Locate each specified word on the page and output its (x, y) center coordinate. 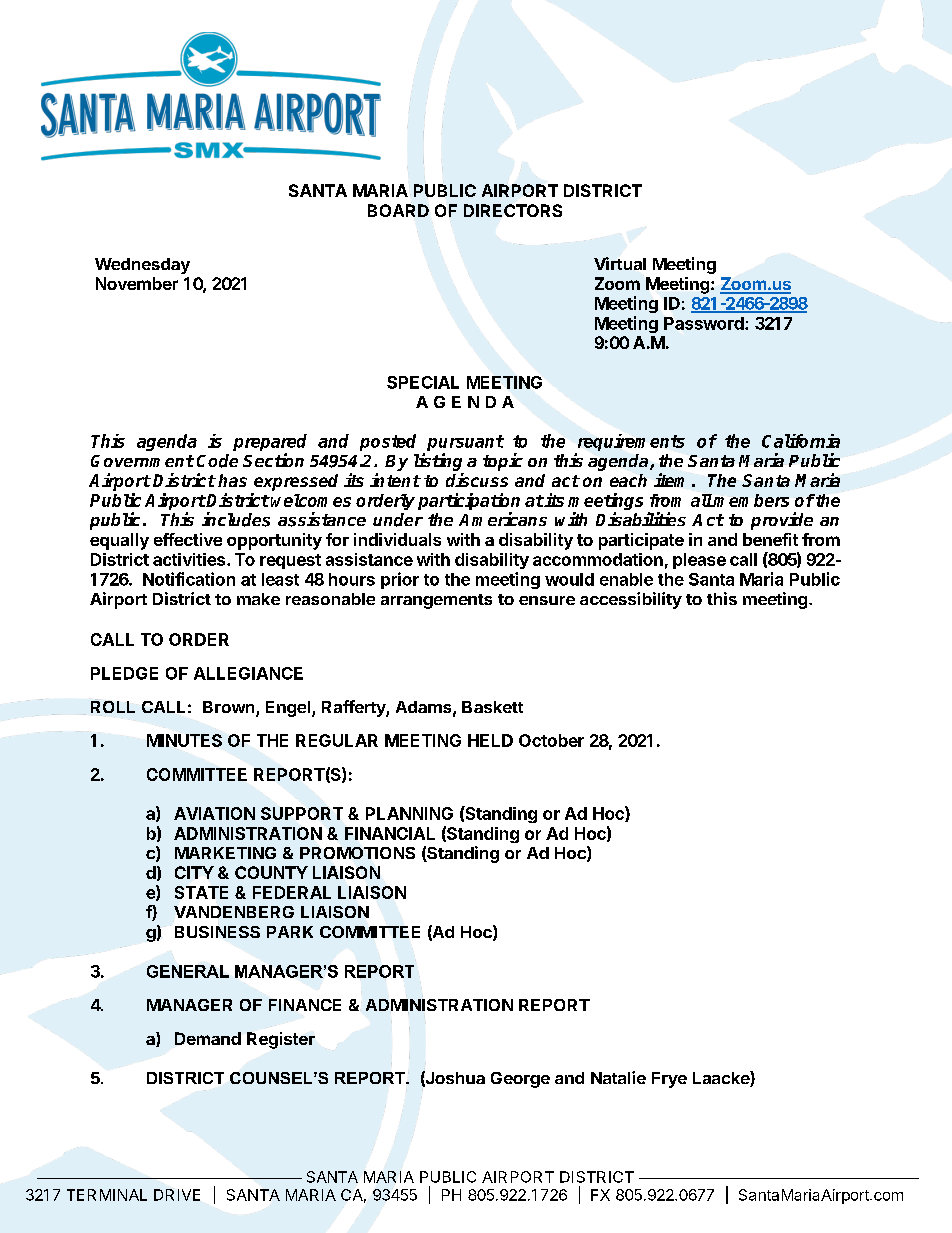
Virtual (620, 263)
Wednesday (142, 266)
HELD (490, 740)
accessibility (631, 600)
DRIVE (177, 1195)
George (520, 1080)
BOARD (398, 210)
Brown (230, 708)
